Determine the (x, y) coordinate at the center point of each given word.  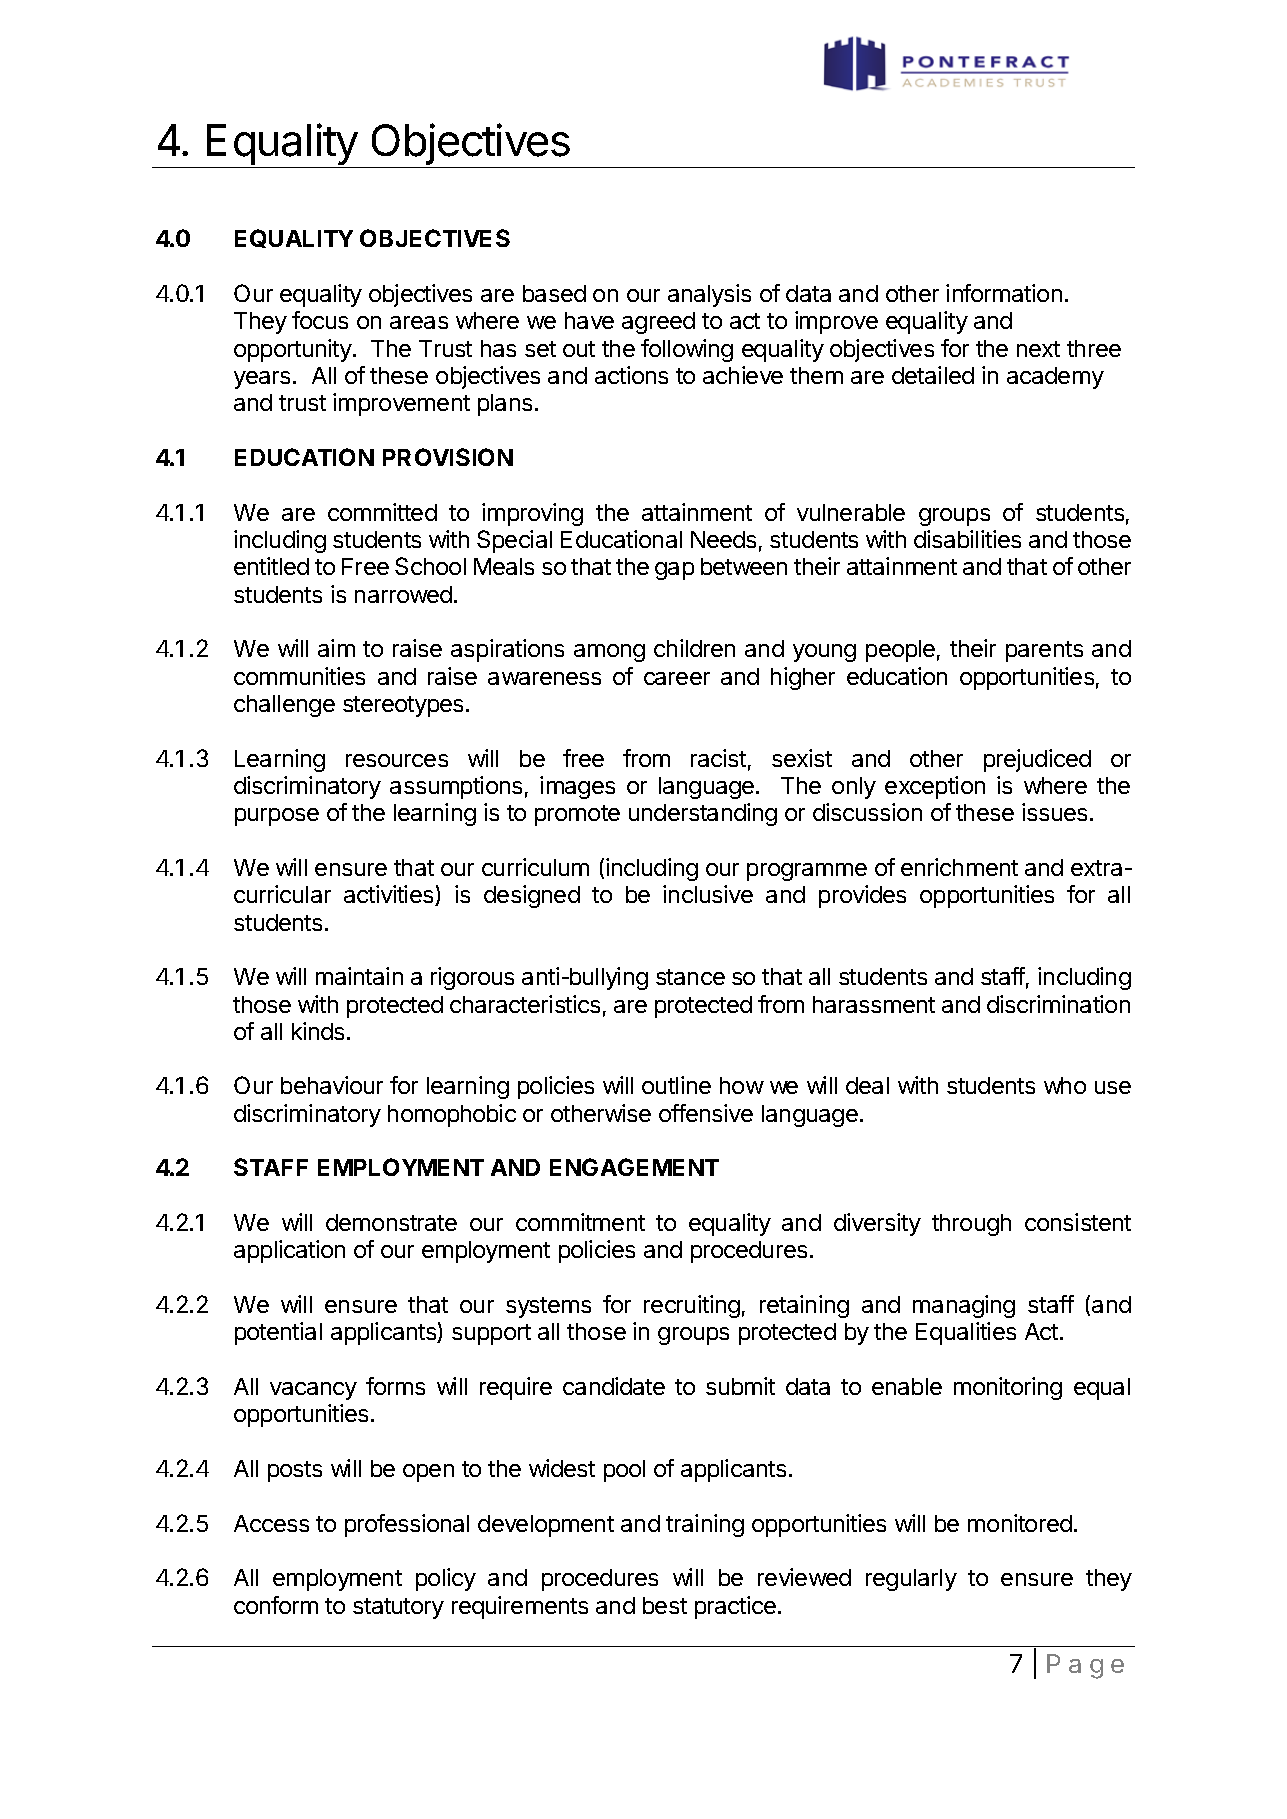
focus (320, 320)
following (687, 350)
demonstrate (391, 1222)
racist (718, 758)
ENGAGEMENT (634, 1167)
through (971, 1225)
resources (397, 760)
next (1038, 349)
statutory (398, 1608)
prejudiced (1037, 760)
